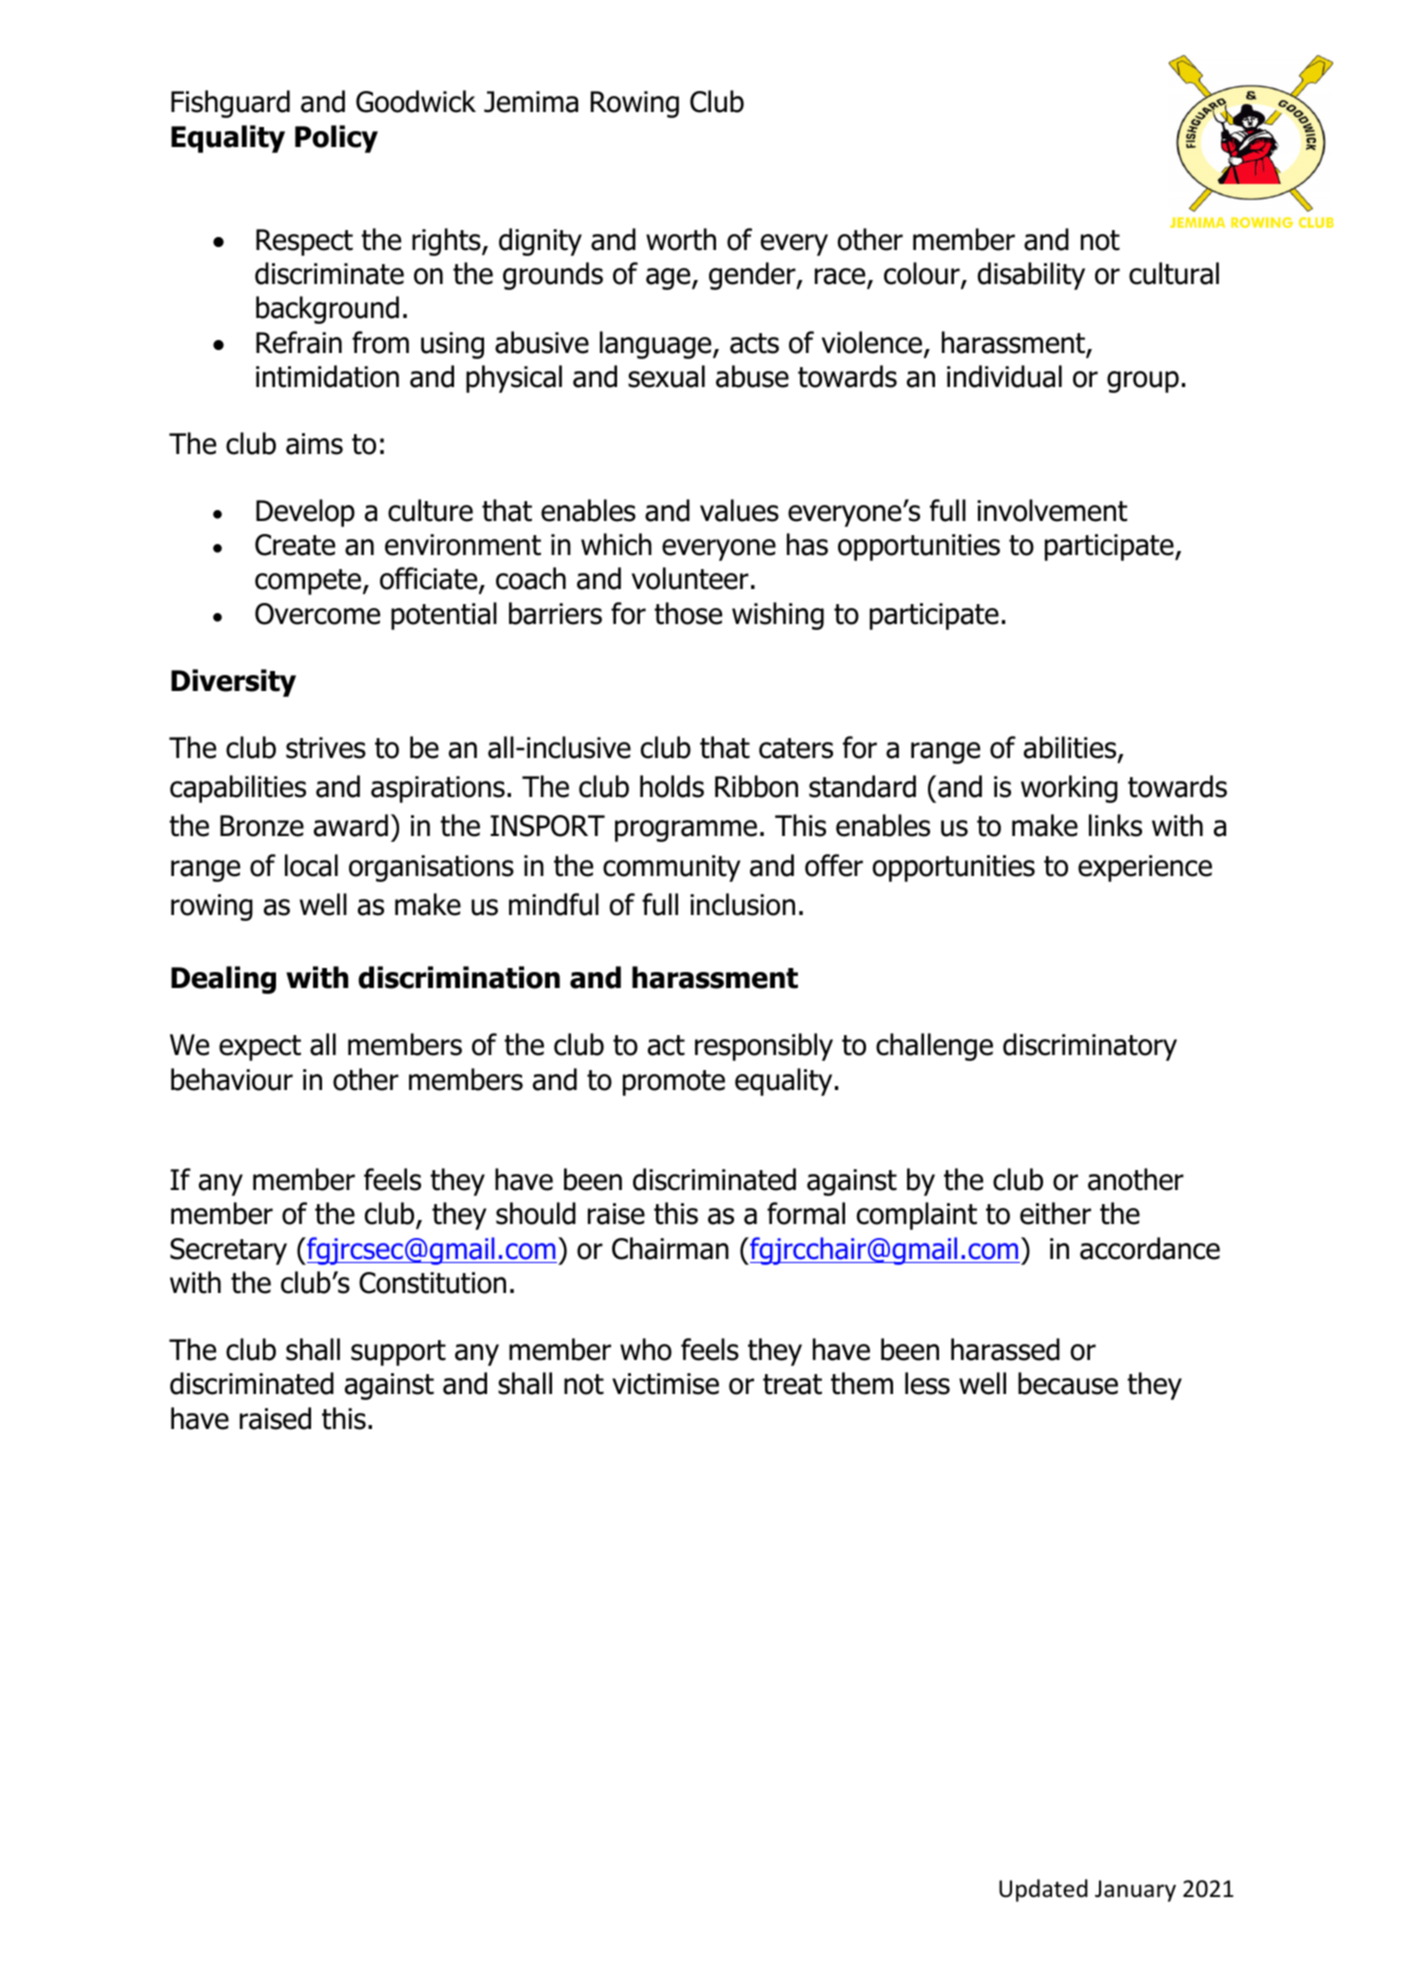  Describe the element at coordinates (1090, 1047) in the screenshot. I see `discriminatory` at that location.
